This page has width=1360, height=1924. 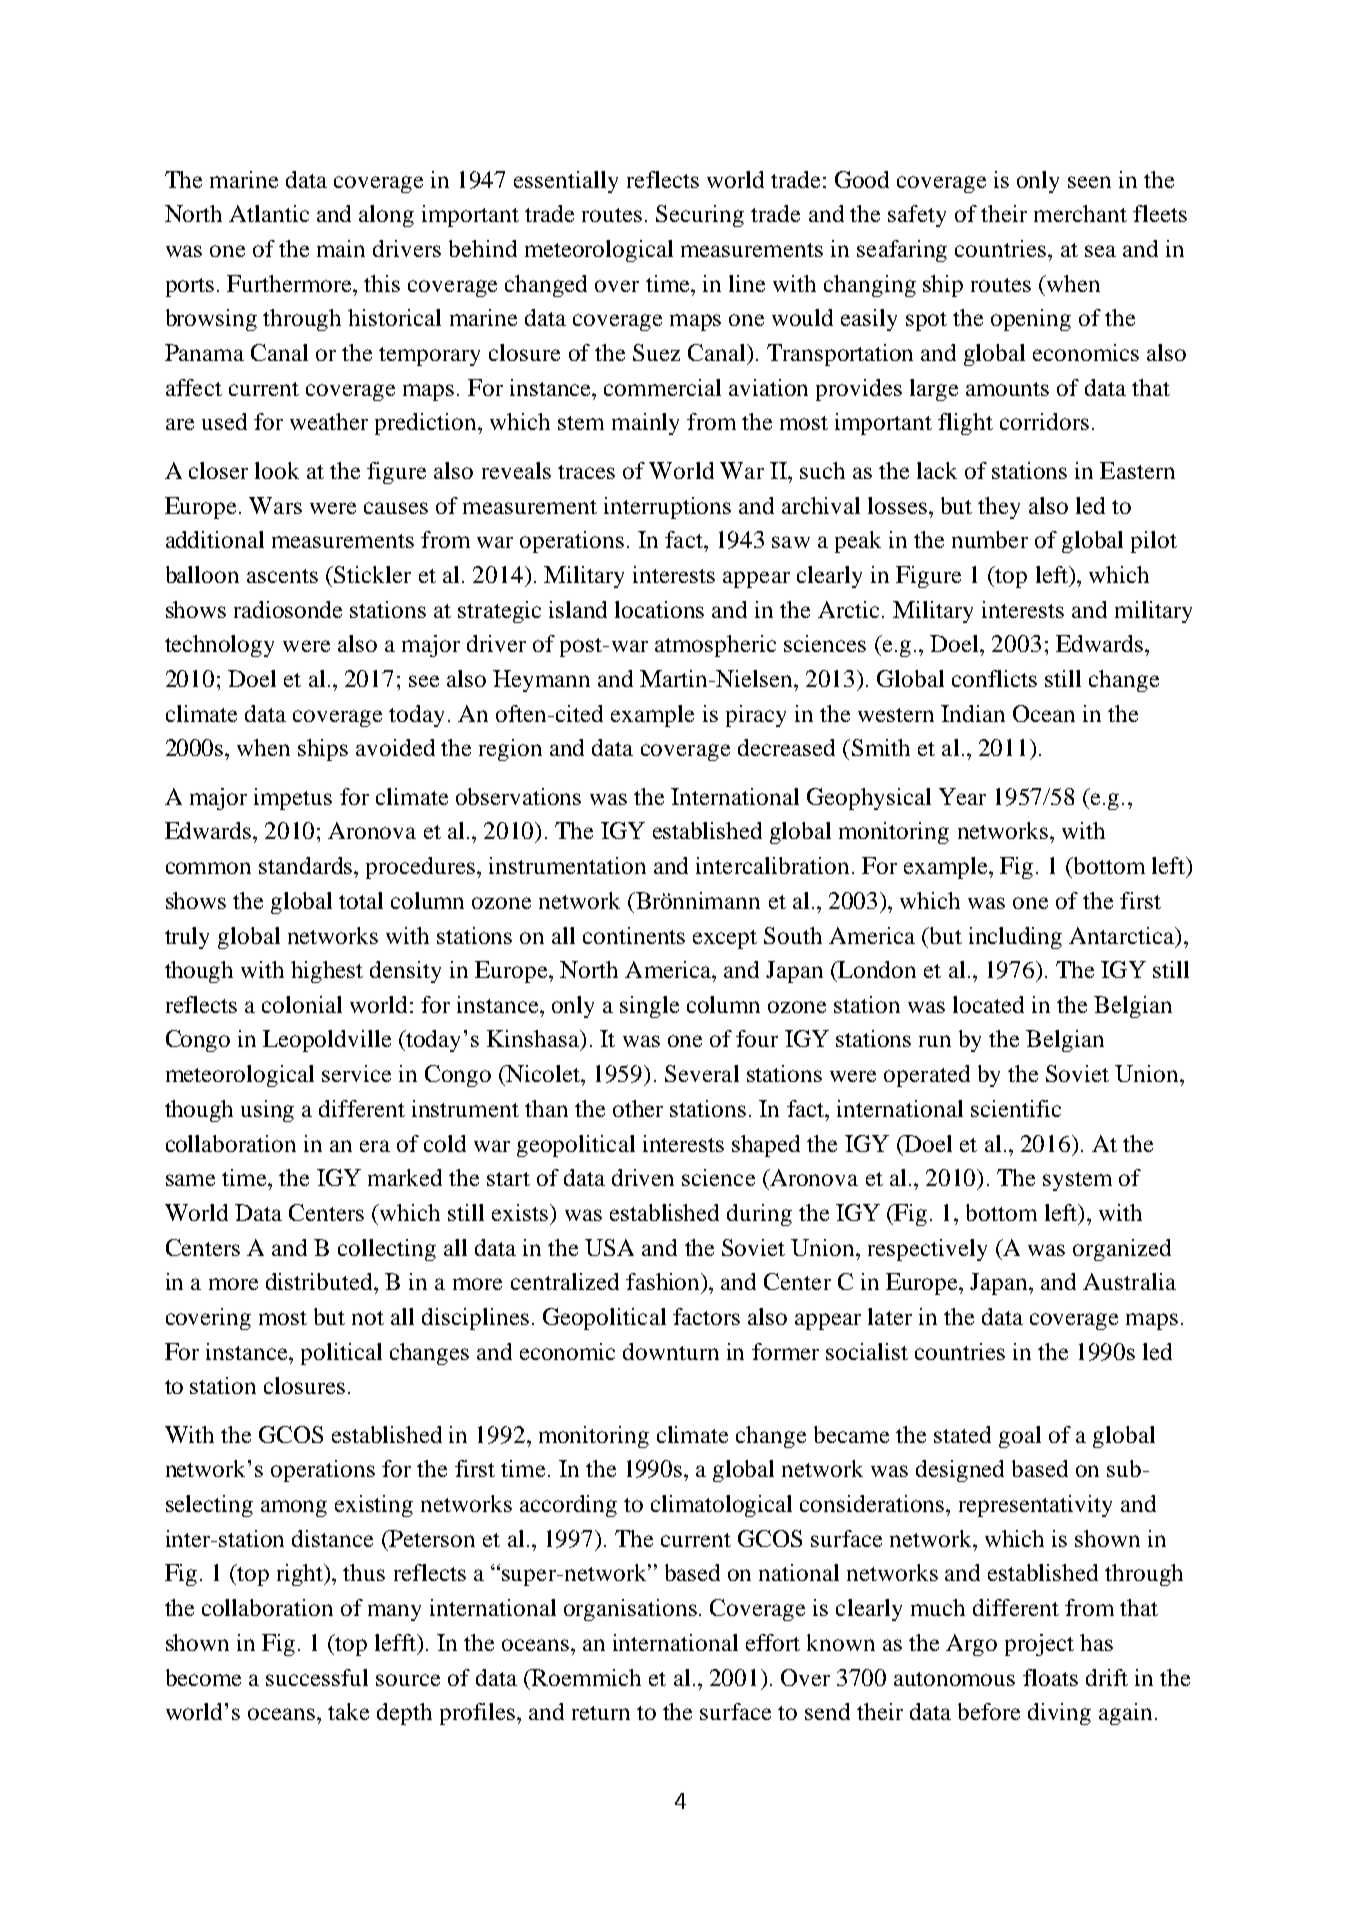 I want to click on technology, so click(x=219, y=646).
